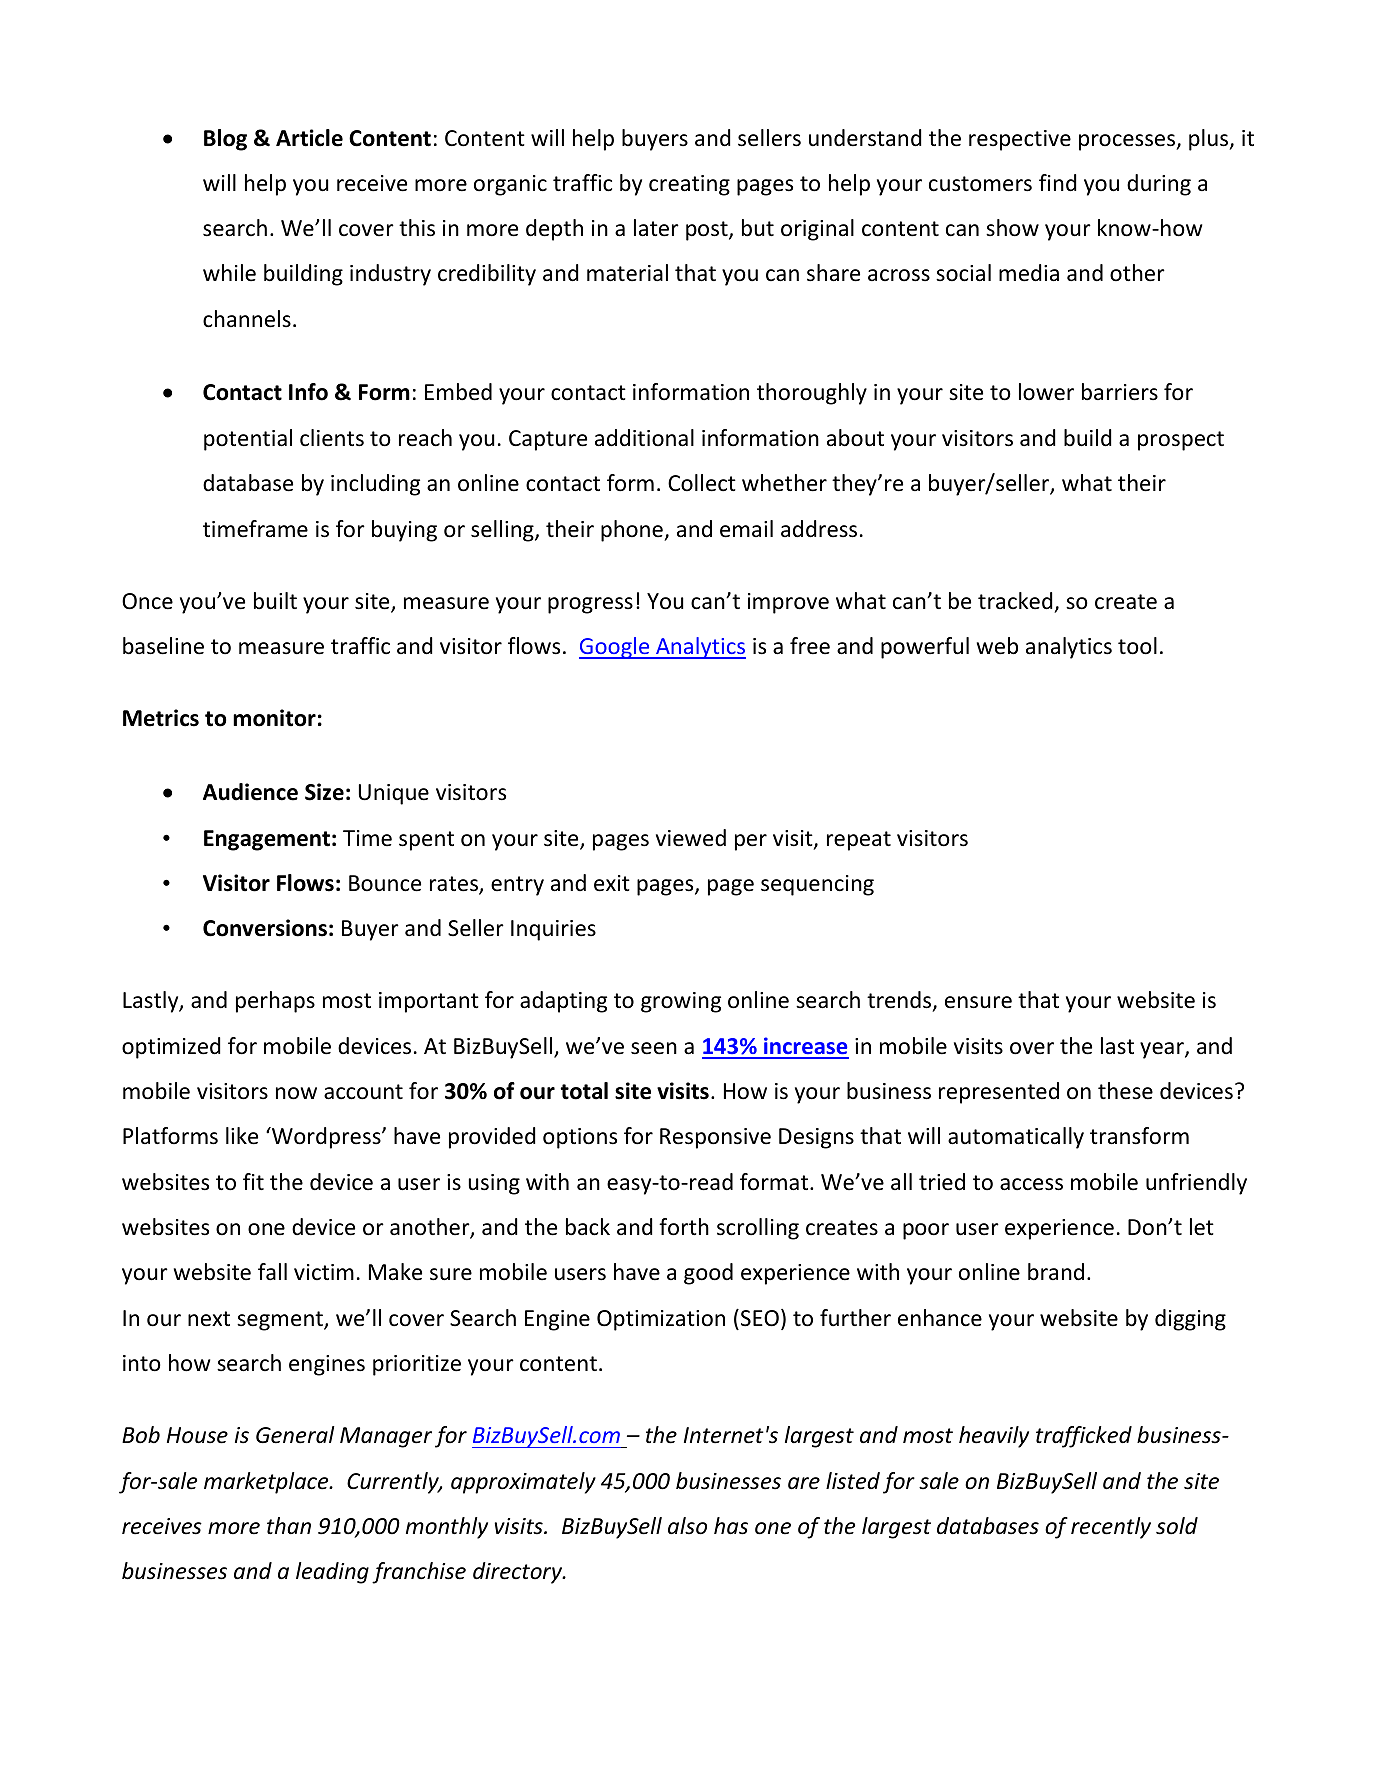  I want to click on forth, so click(684, 1227).
